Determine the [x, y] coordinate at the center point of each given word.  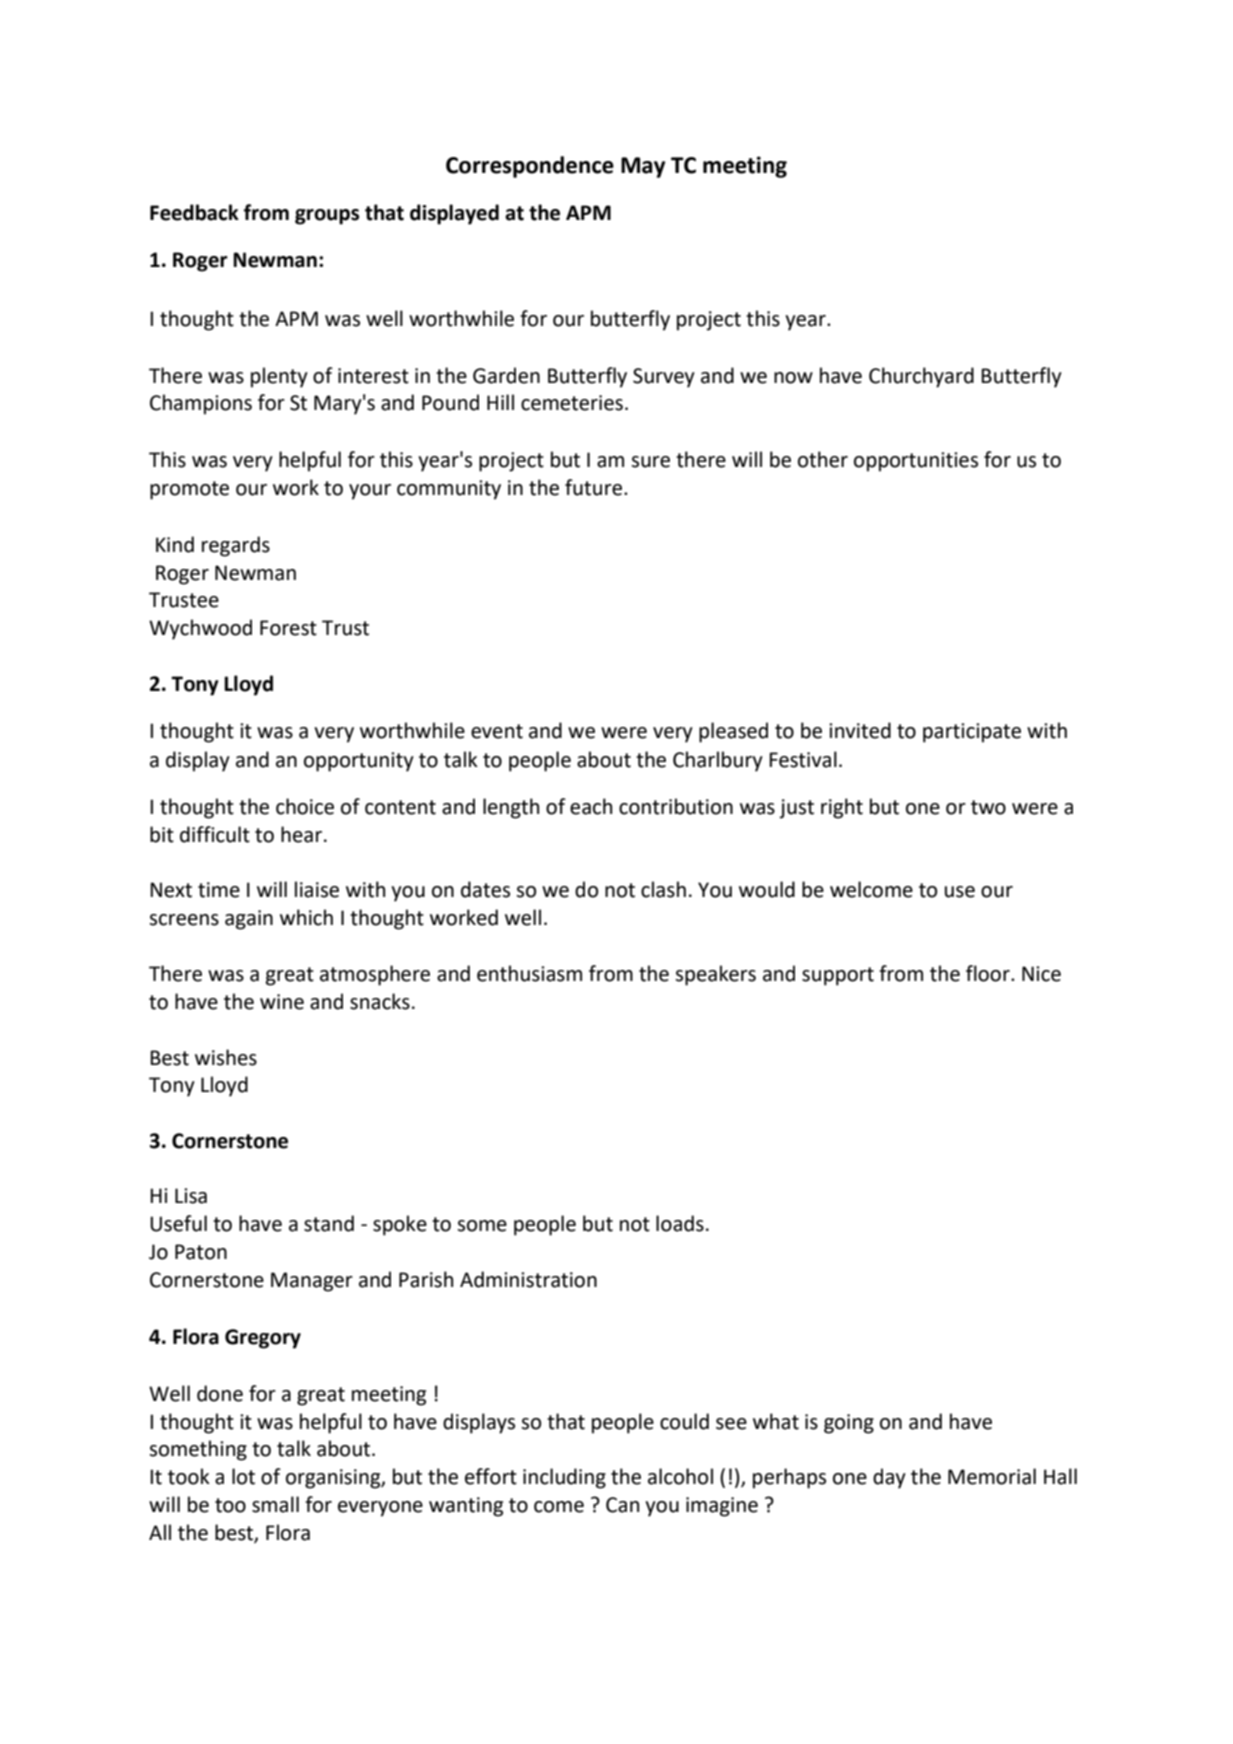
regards [236, 546]
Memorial [992, 1476]
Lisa [191, 1196]
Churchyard [921, 377]
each [591, 806]
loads [680, 1223]
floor [989, 973]
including [564, 1478]
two [988, 807]
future [595, 487]
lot [243, 1476]
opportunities [916, 462]
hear [303, 834]
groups [327, 217]
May [643, 167]
